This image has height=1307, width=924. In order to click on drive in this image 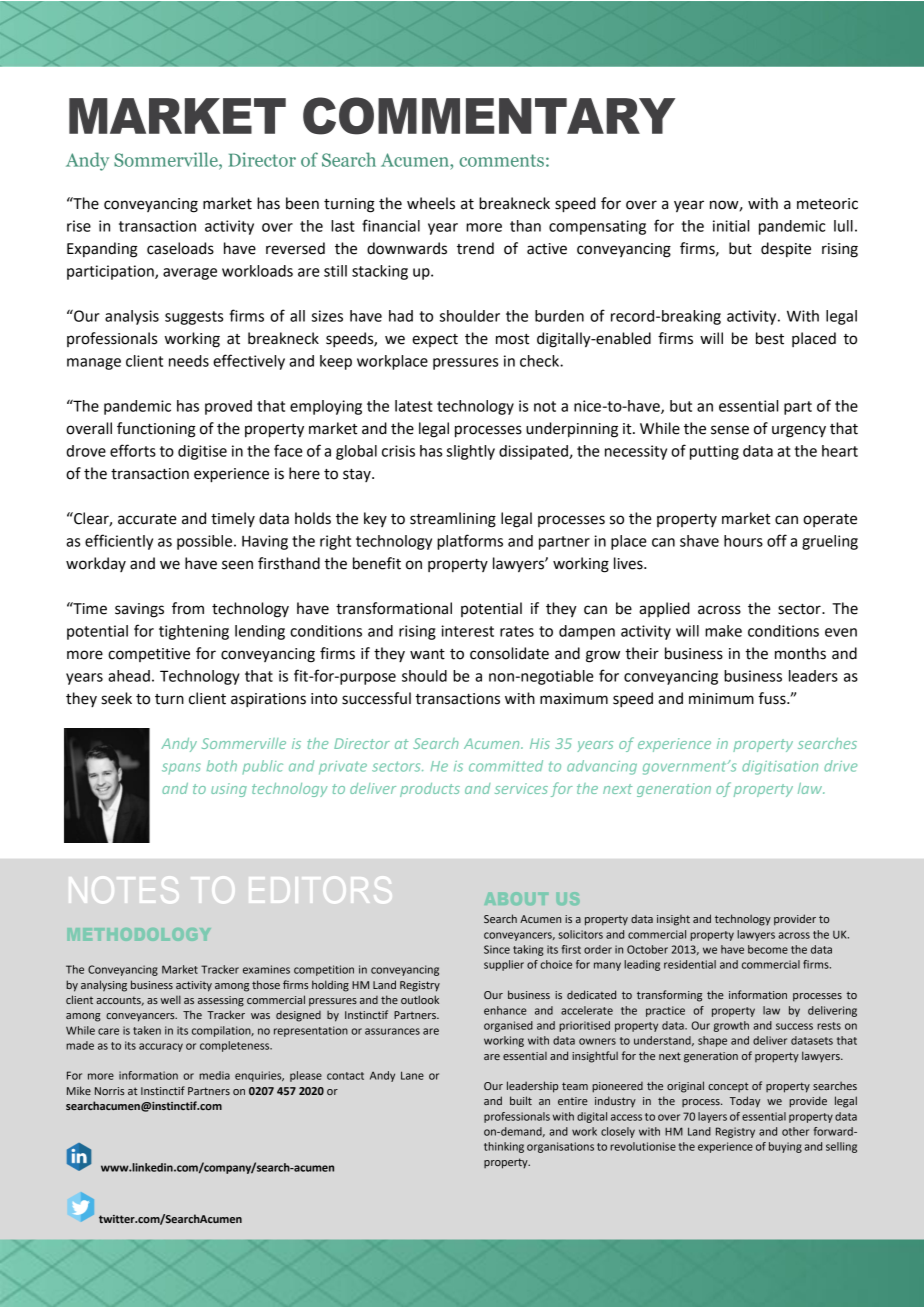, I will do `click(840, 766)`.
